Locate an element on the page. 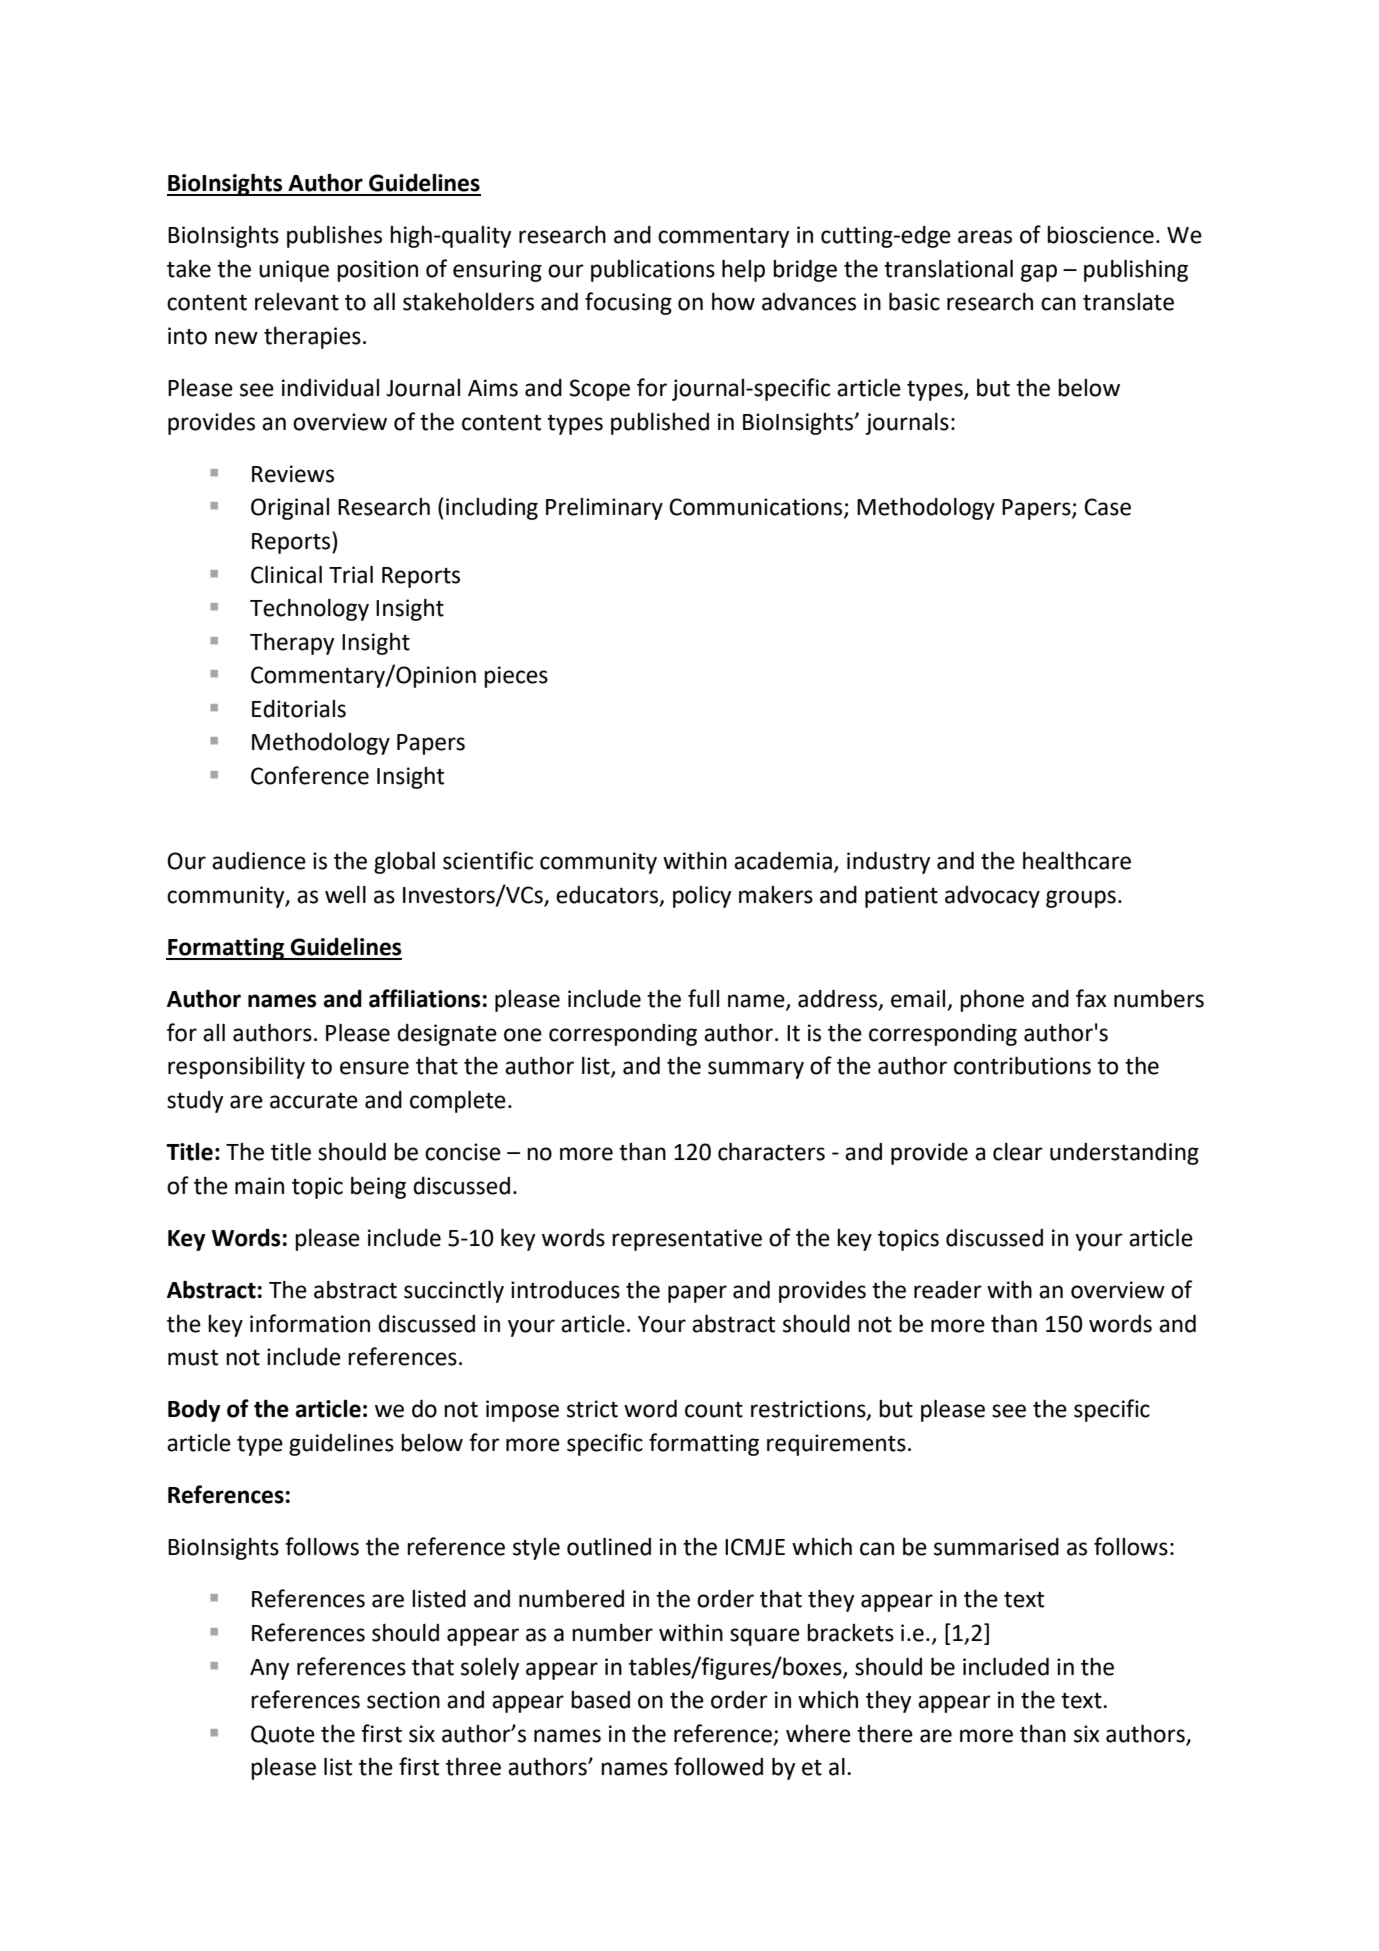 This document has height=1951, width=1379. based is located at coordinates (600, 1700).
